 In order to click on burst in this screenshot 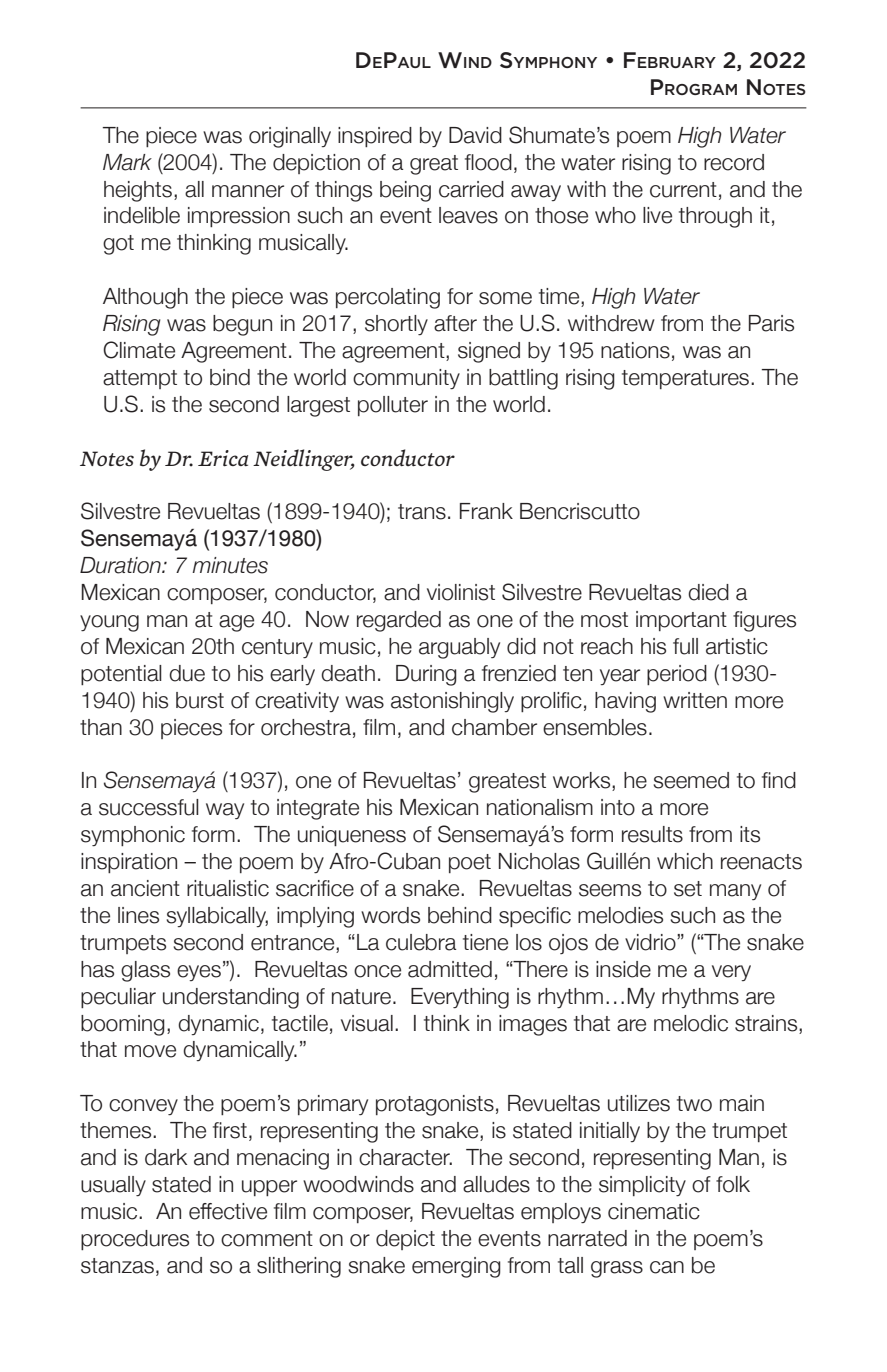, I will do `click(200, 700)`.
